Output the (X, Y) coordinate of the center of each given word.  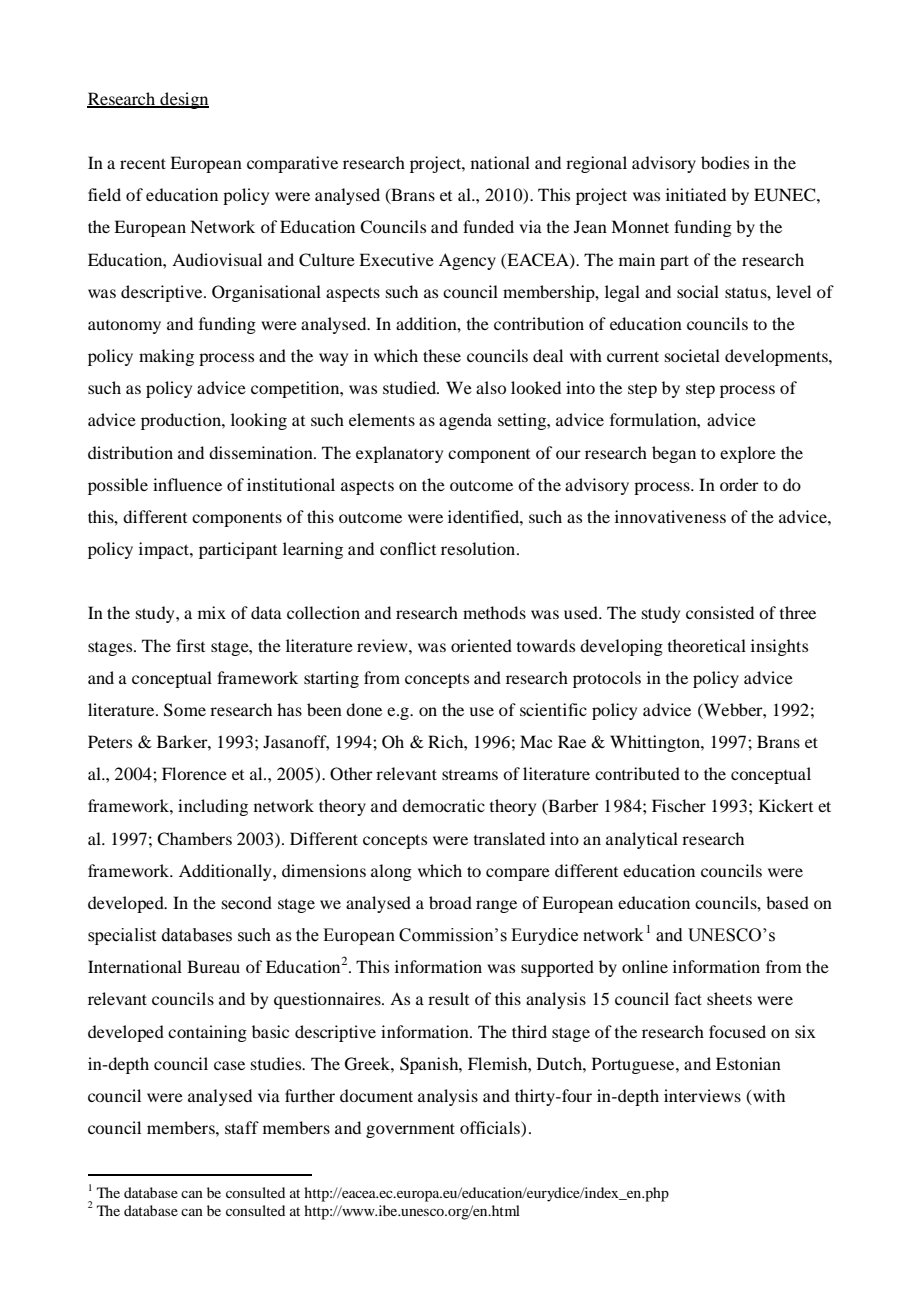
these (442, 355)
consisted (720, 612)
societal (692, 355)
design (183, 100)
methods (494, 612)
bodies (725, 162)
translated (509, 838)
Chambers (194, 839)
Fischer (679, 805)
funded (488, 226)
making (166, 357)
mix (212, 612)
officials (491, 1129)
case (229, 1065)
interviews (702, 1095)
